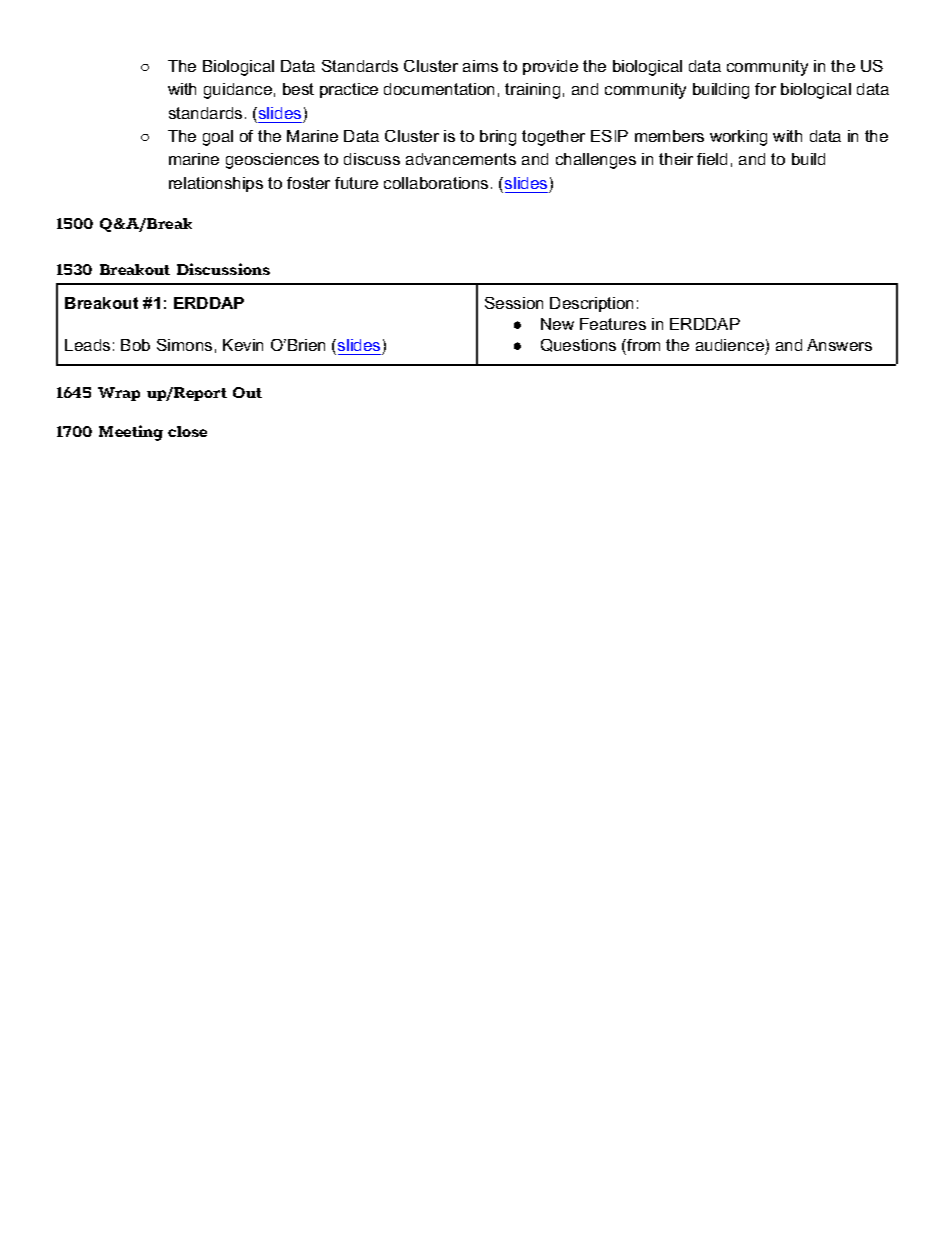 The width and height of the document is (952, 1233). Describe the element at coordinates (184, 345) in the document. I see `Simons` at that location.
